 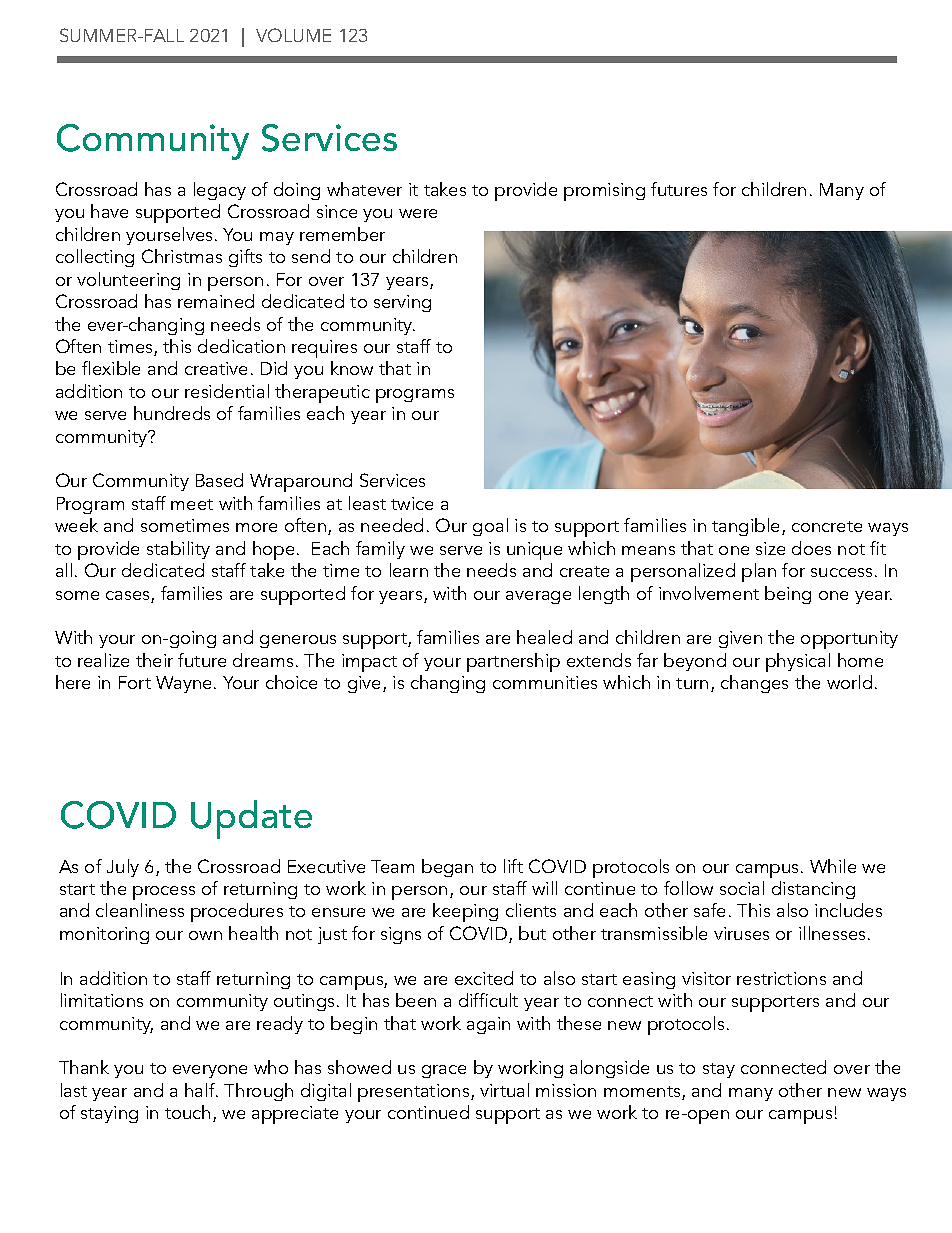 What do you see at coordinates (201, 1090) in the document?
I see `half` at bounding box center [201, 1090].
